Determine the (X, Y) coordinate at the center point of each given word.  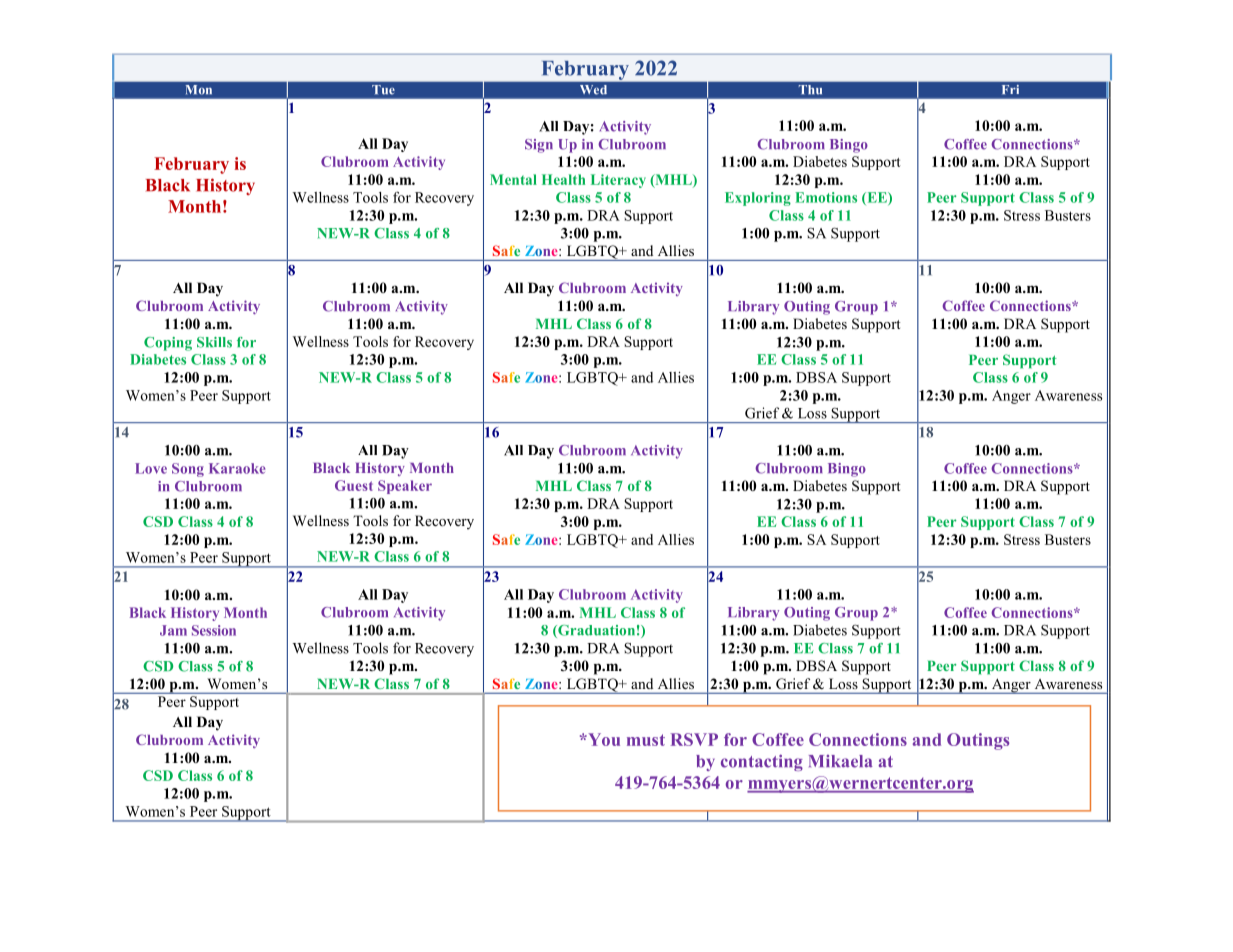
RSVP (694, 739)
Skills (214, 342)
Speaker (405, 487)
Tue (383, 89)
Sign (539, 146)
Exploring (758, 199)
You (603, 739)
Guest (354, 485)
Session (214, 630)
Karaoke (237, 468)
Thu (810, 89)
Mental (513, 179)
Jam (173, 630)
